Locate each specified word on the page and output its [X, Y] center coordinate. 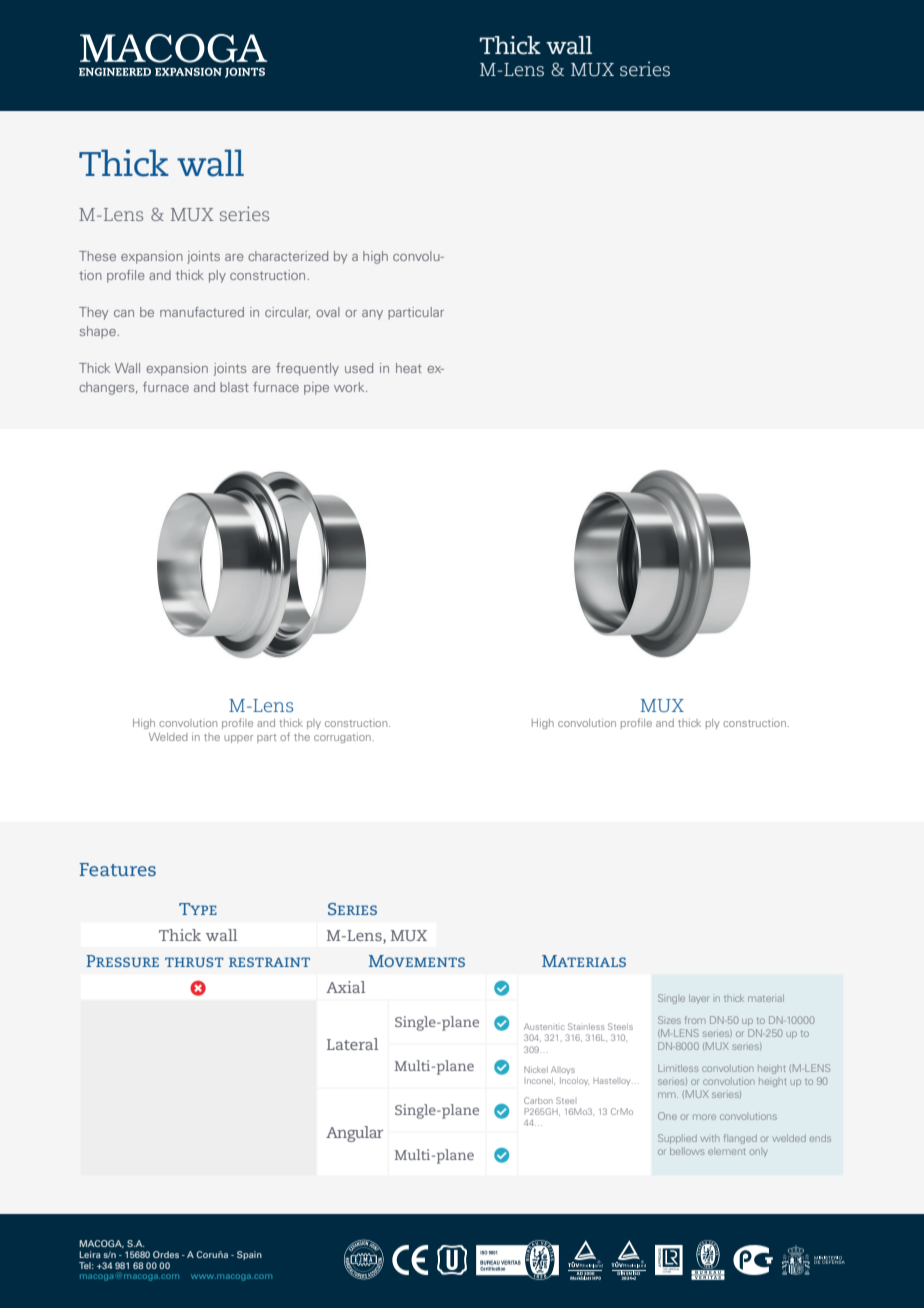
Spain [249, 1255]
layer [698, 999]
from [695, 1020]
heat [409, 368]
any [372, 315]
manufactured [202, 312]
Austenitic [544, 1026]
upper [238, 739]
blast [234, 387]
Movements [417, 961]
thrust [194, 962]
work [350, 387]
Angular [354, 1134]
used [359, 368]
